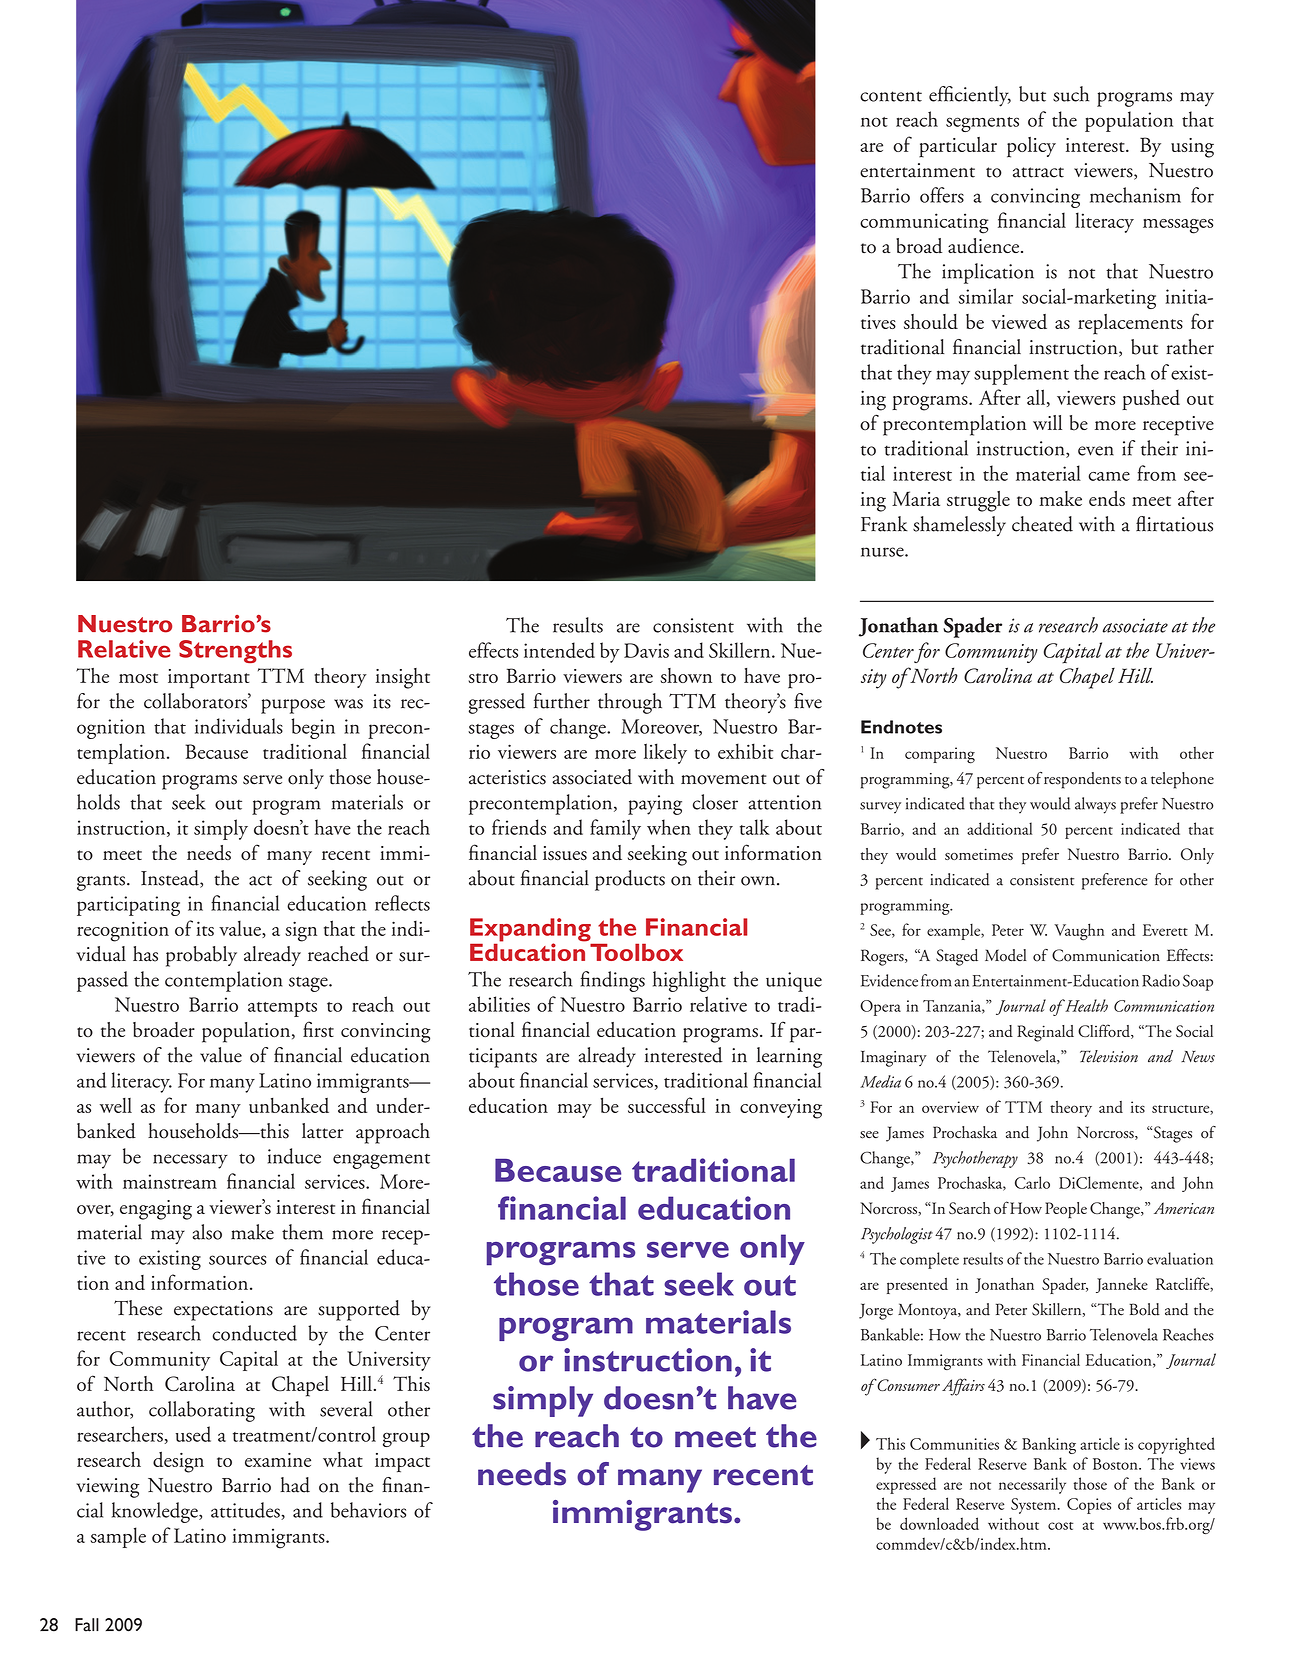 The image size is (1289, 1669). What do you see at coordinates (1047, 422) in the document?
I see `will` at bounding box center [1047, 422].
